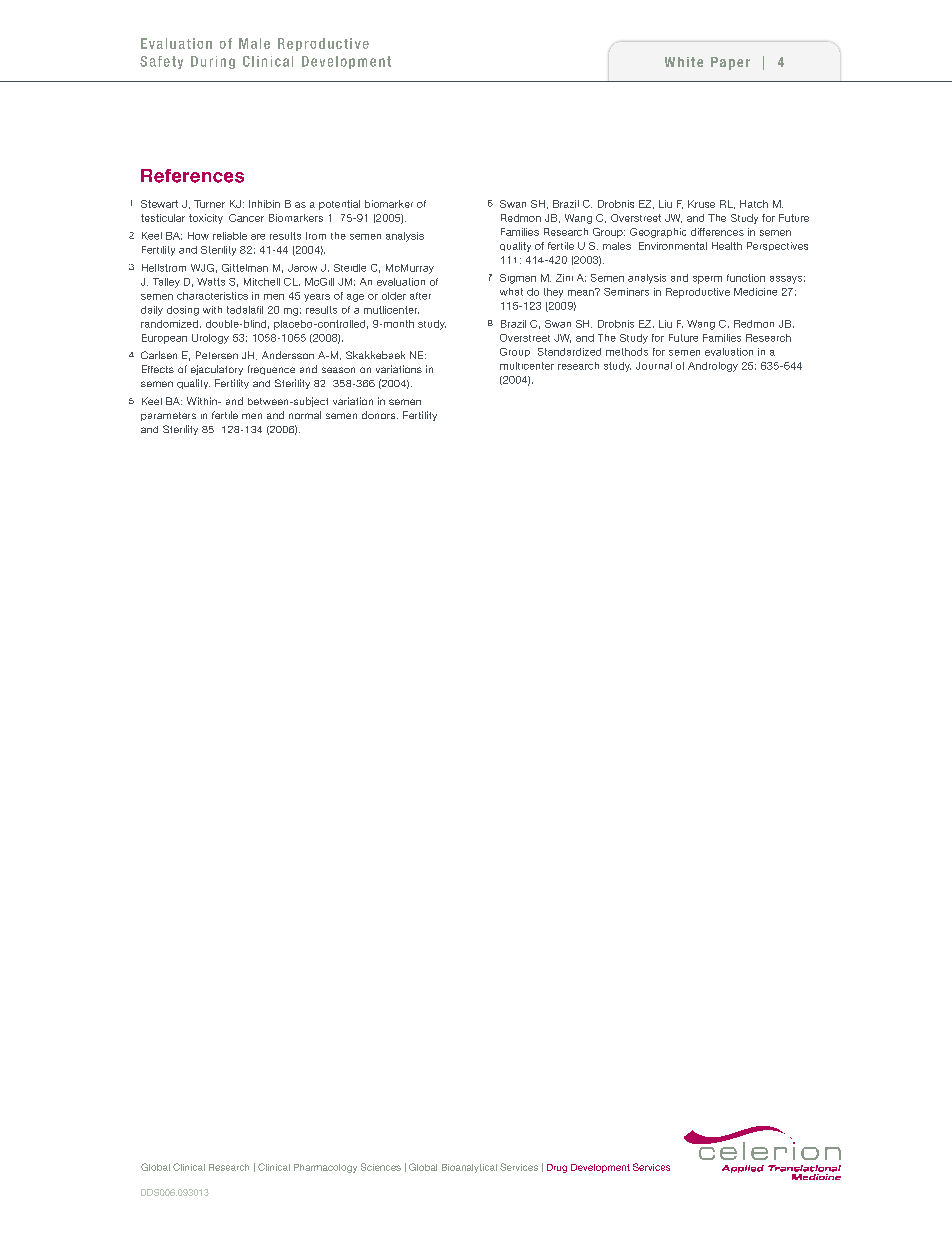 The width and height of the document is (952, 1233). I want to click on Hatch, so click(754, 204).
